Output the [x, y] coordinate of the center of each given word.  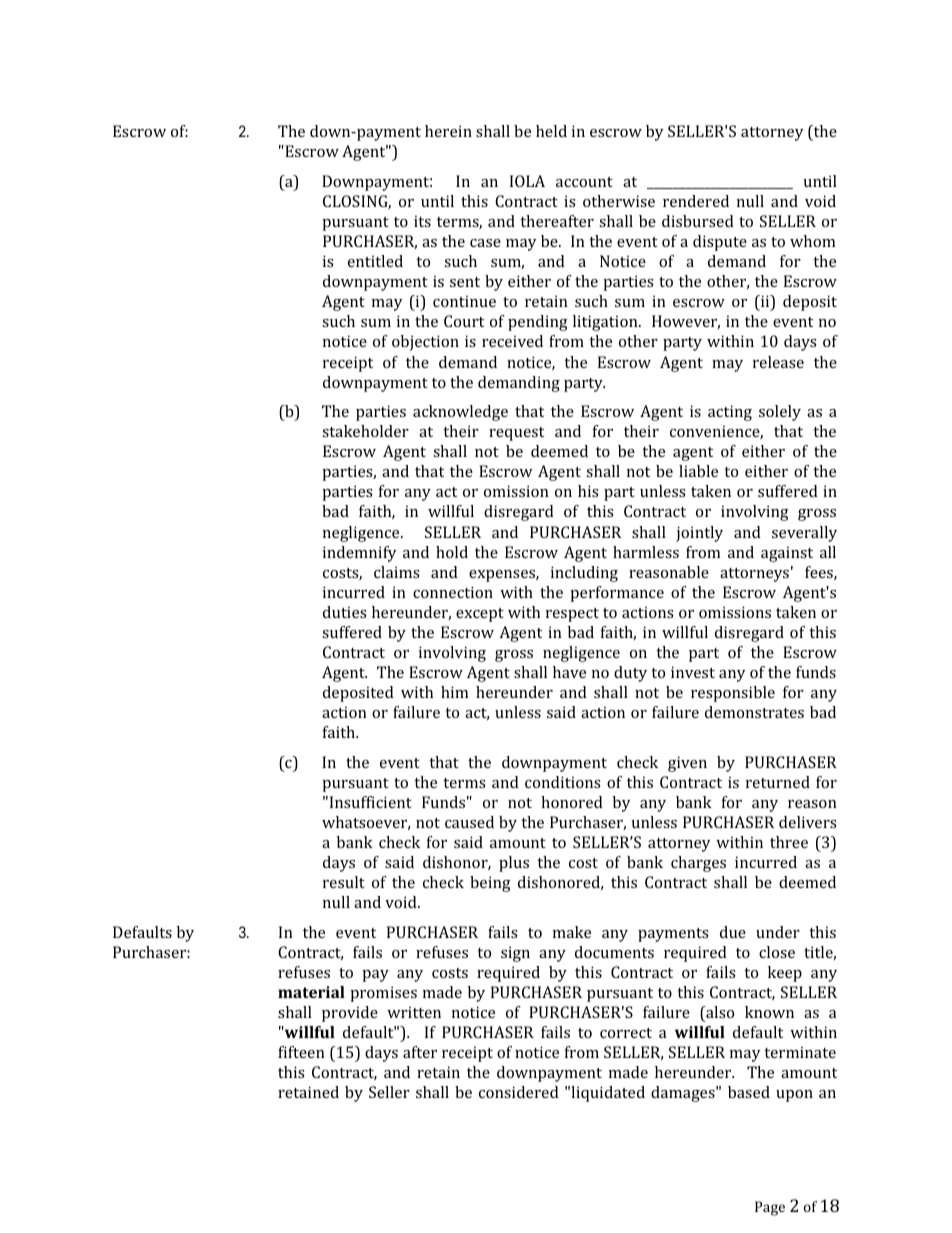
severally [804, 534]
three [789, 842]
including [584, 574]
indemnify [360, 554]
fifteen [301, 1052]
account [584, 182]
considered [519, 1092]
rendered [696, 201]
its [422, 221]
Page [770, 1208]
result [344, 882]
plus [514, 864]
